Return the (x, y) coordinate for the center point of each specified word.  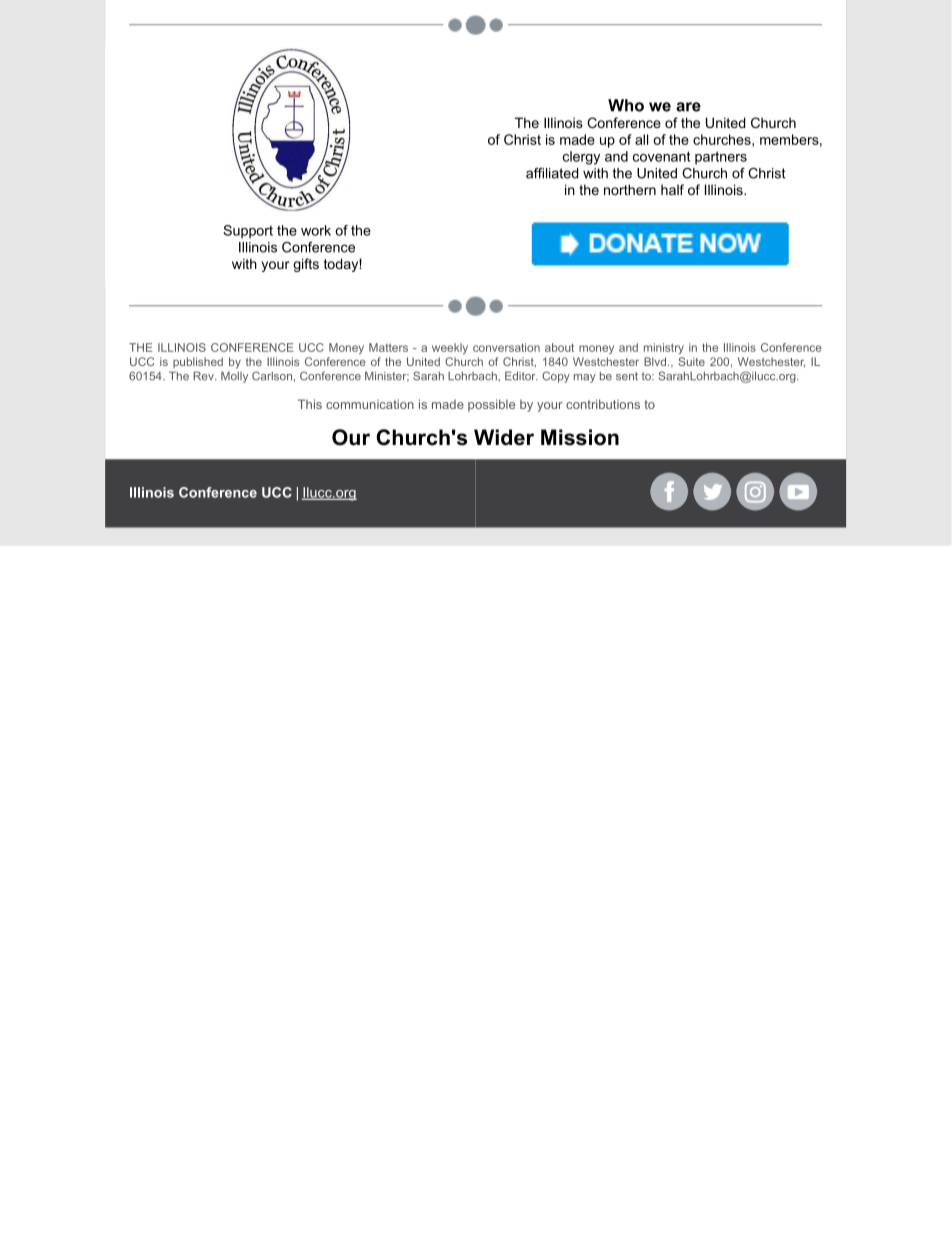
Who (626, 105)
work (316, 230)
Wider (504, 437)
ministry (664, 348)
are (688, 107)
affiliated (552, 173)
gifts (306, 265)
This (310, 404)
